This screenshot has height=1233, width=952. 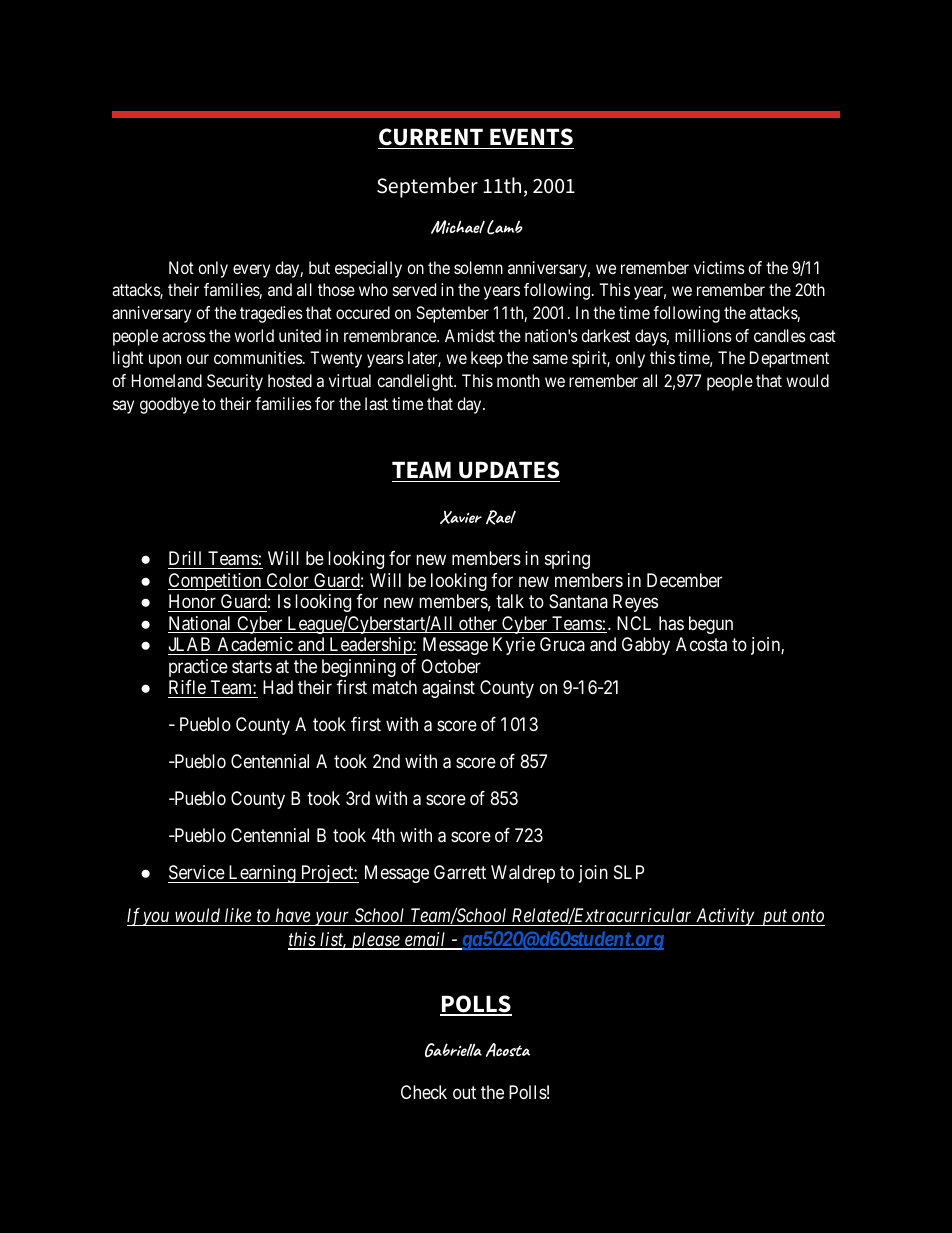 I want to click on Not, so click(x=181, y=267).
